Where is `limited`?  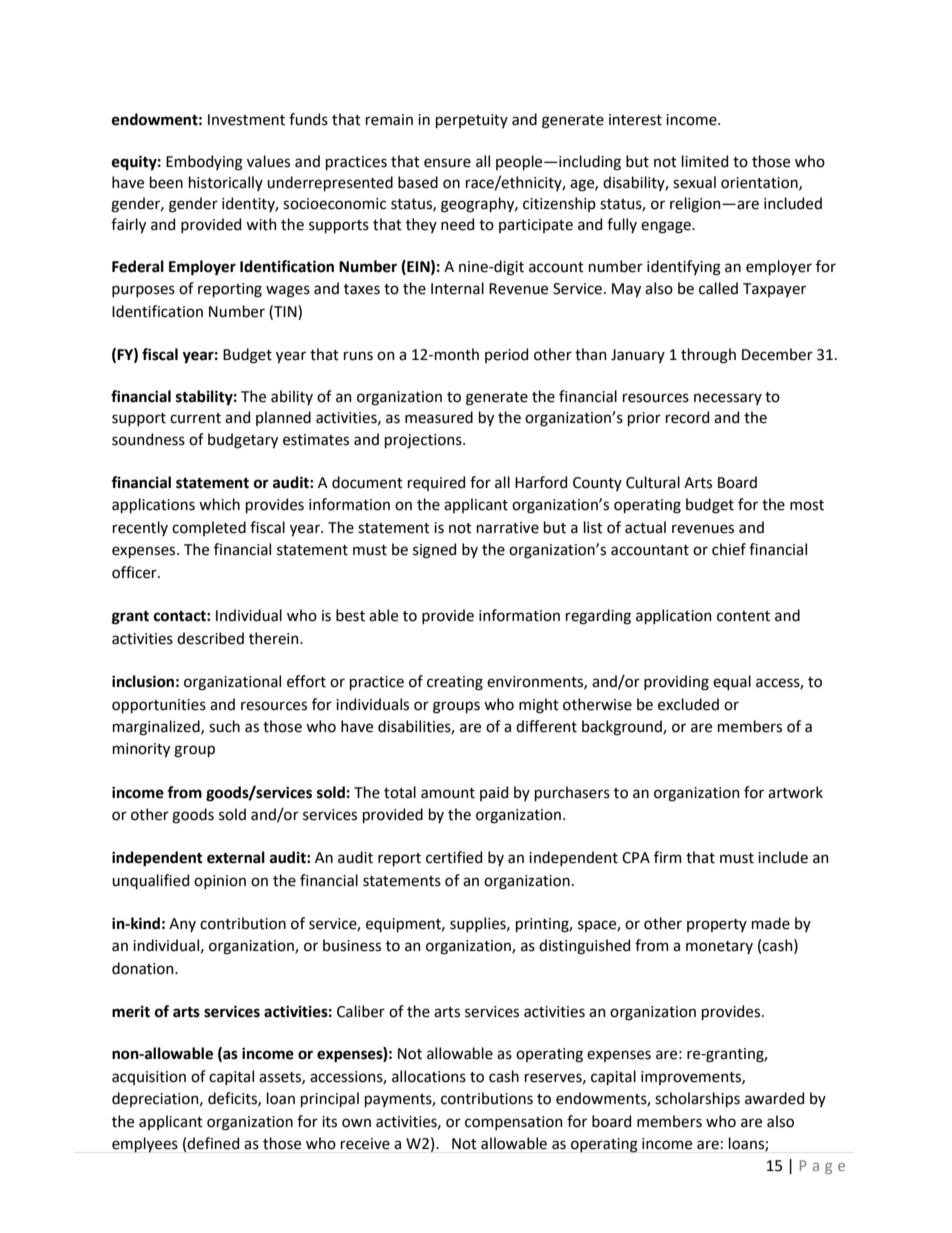
limited is located at coordinates (705, 161).
